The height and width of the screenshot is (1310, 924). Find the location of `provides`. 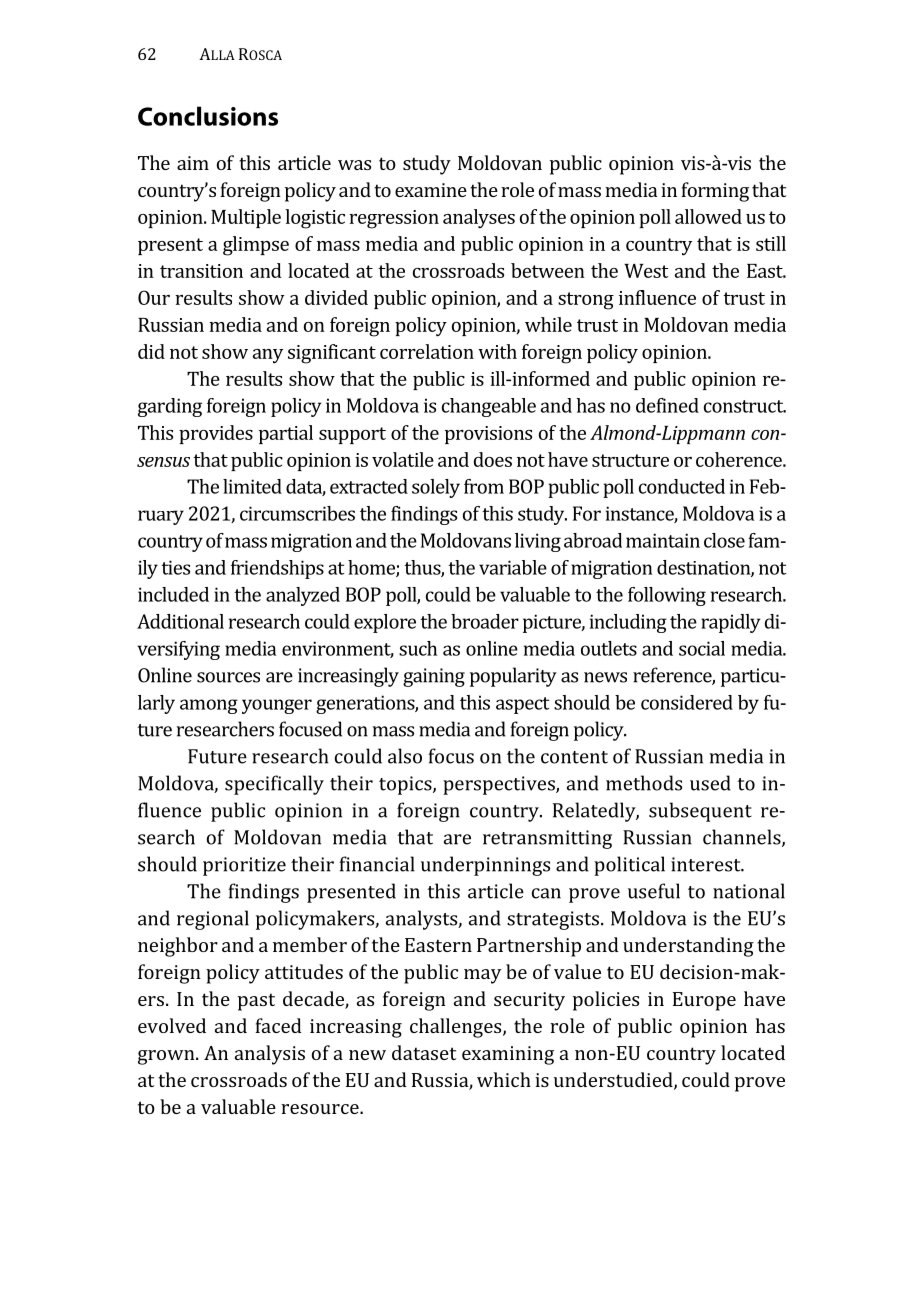

provides is located at coordinates (216, 434).
